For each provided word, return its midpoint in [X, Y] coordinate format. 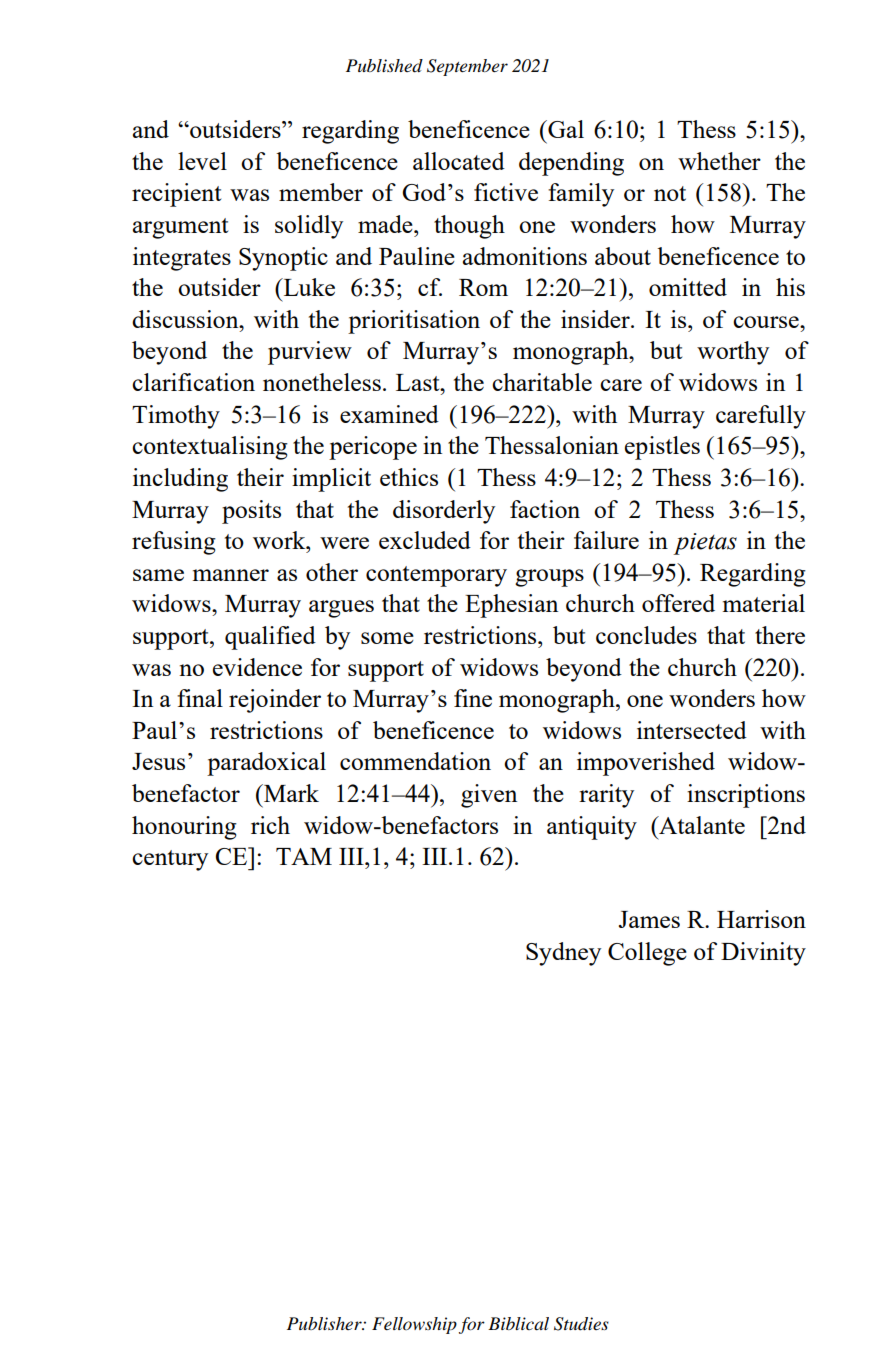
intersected [692, 730]
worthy [733, 353]
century [170, 860]
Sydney [563, 954]
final [200, 698]
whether [719, 161]
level [202, 161]
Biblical [518, 1323]
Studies [581, 1324]
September [467, 67]
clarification [193, 382]
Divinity [763, 954]
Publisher [325, 1323]
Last [419, 382]
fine [473, 698]
